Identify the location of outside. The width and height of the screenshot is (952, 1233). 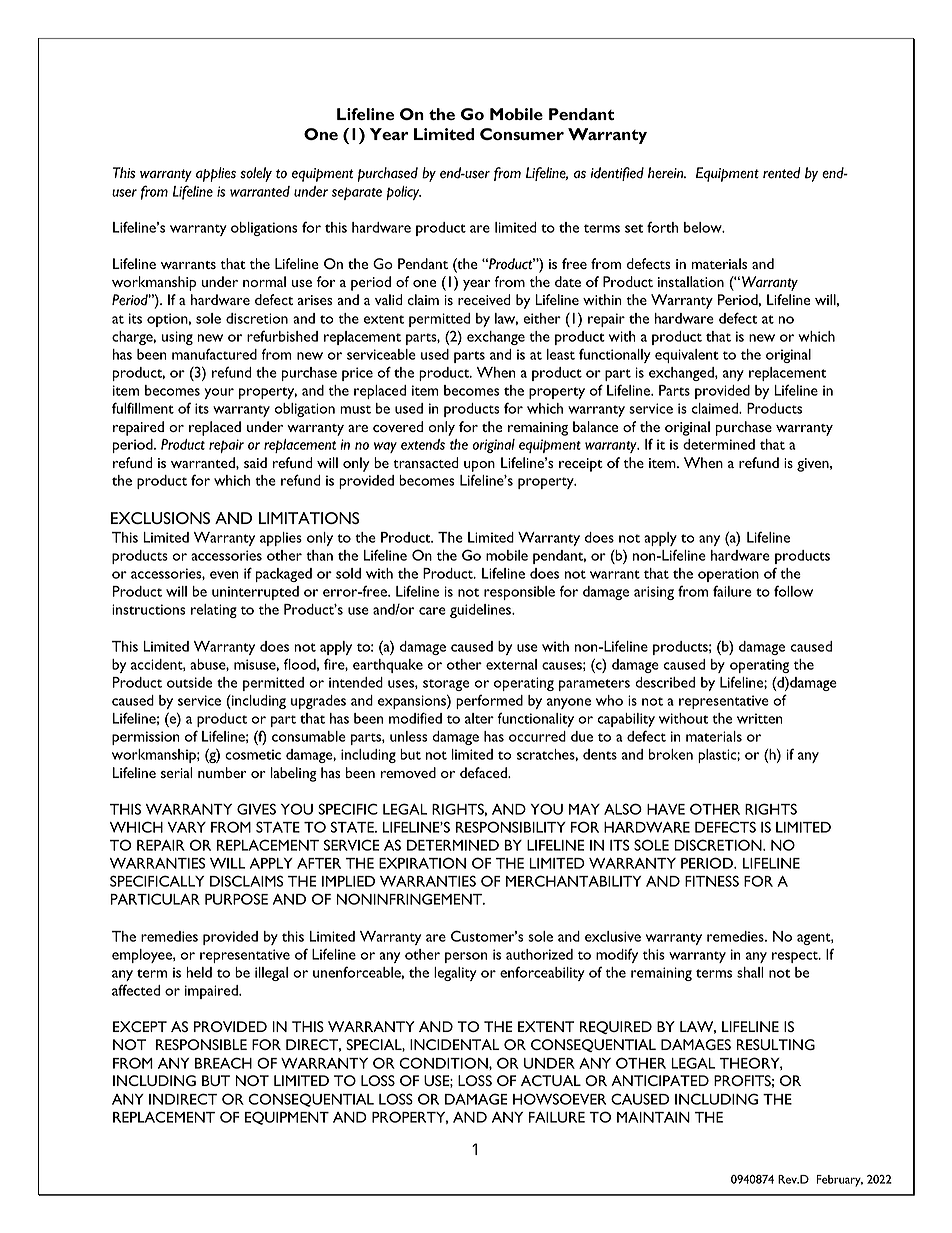
(189, 682).
